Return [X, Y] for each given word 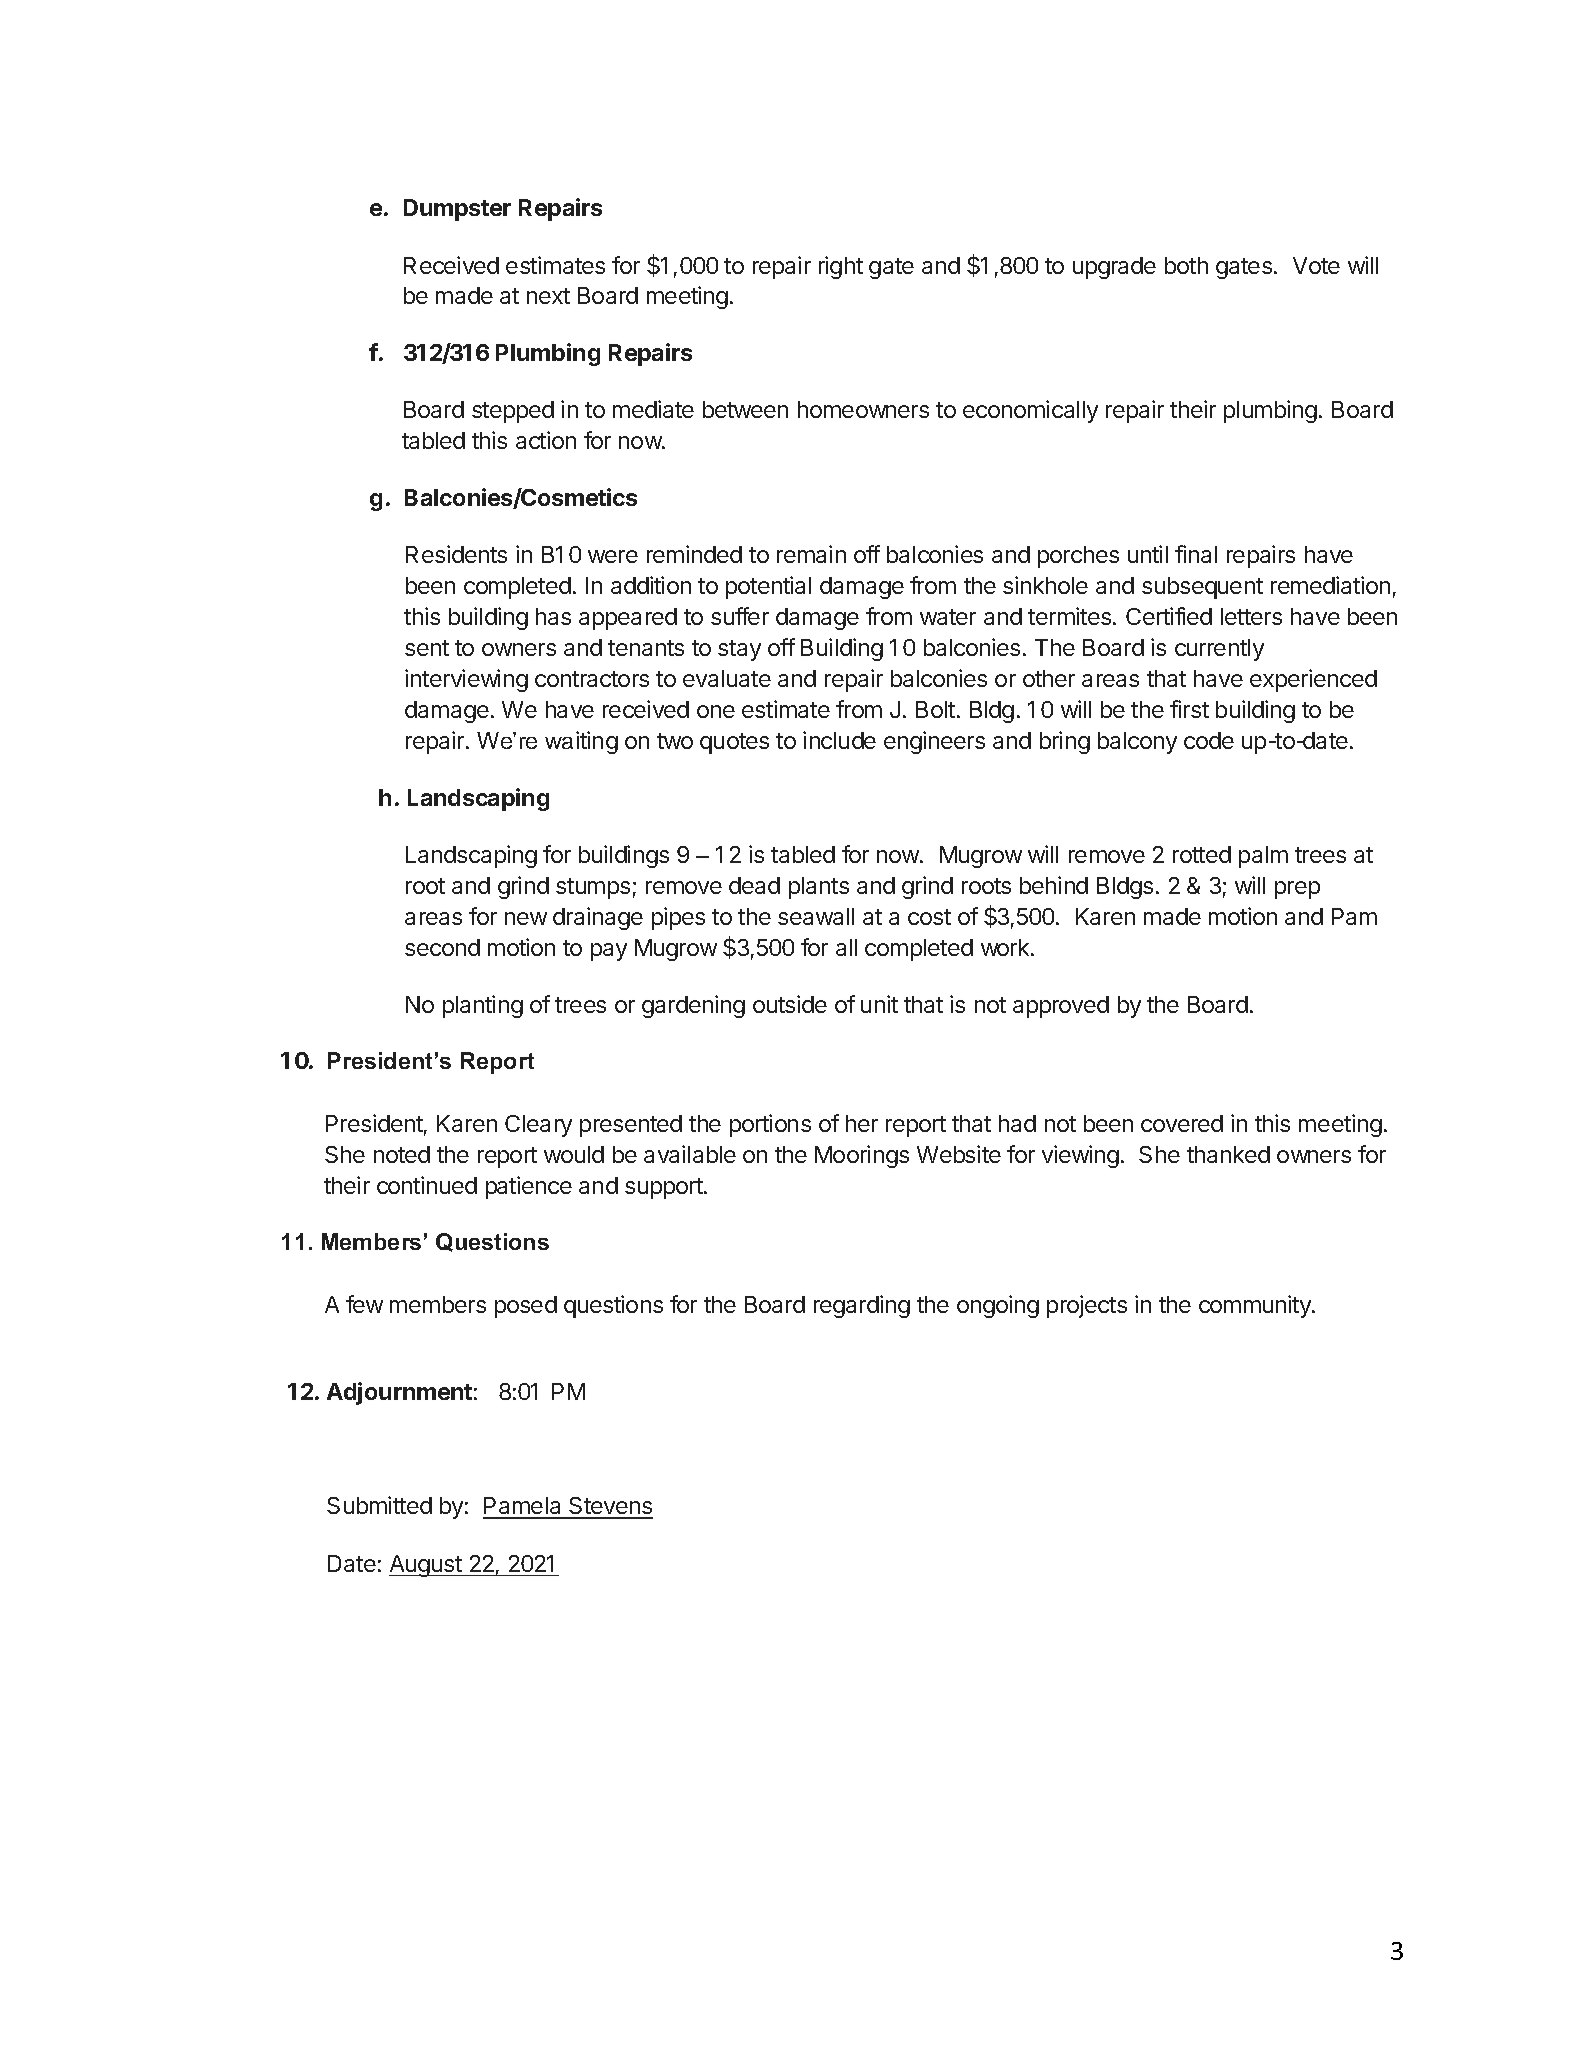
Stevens [610, 1507]
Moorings [862, 1156]
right [841, 267]
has [553, 616]
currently [1219, 650]
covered [1182, 1123]
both [1186, 265]
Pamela [523, 1507]
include [839, 740]
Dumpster [457, 210]
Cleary [538, 1126]
